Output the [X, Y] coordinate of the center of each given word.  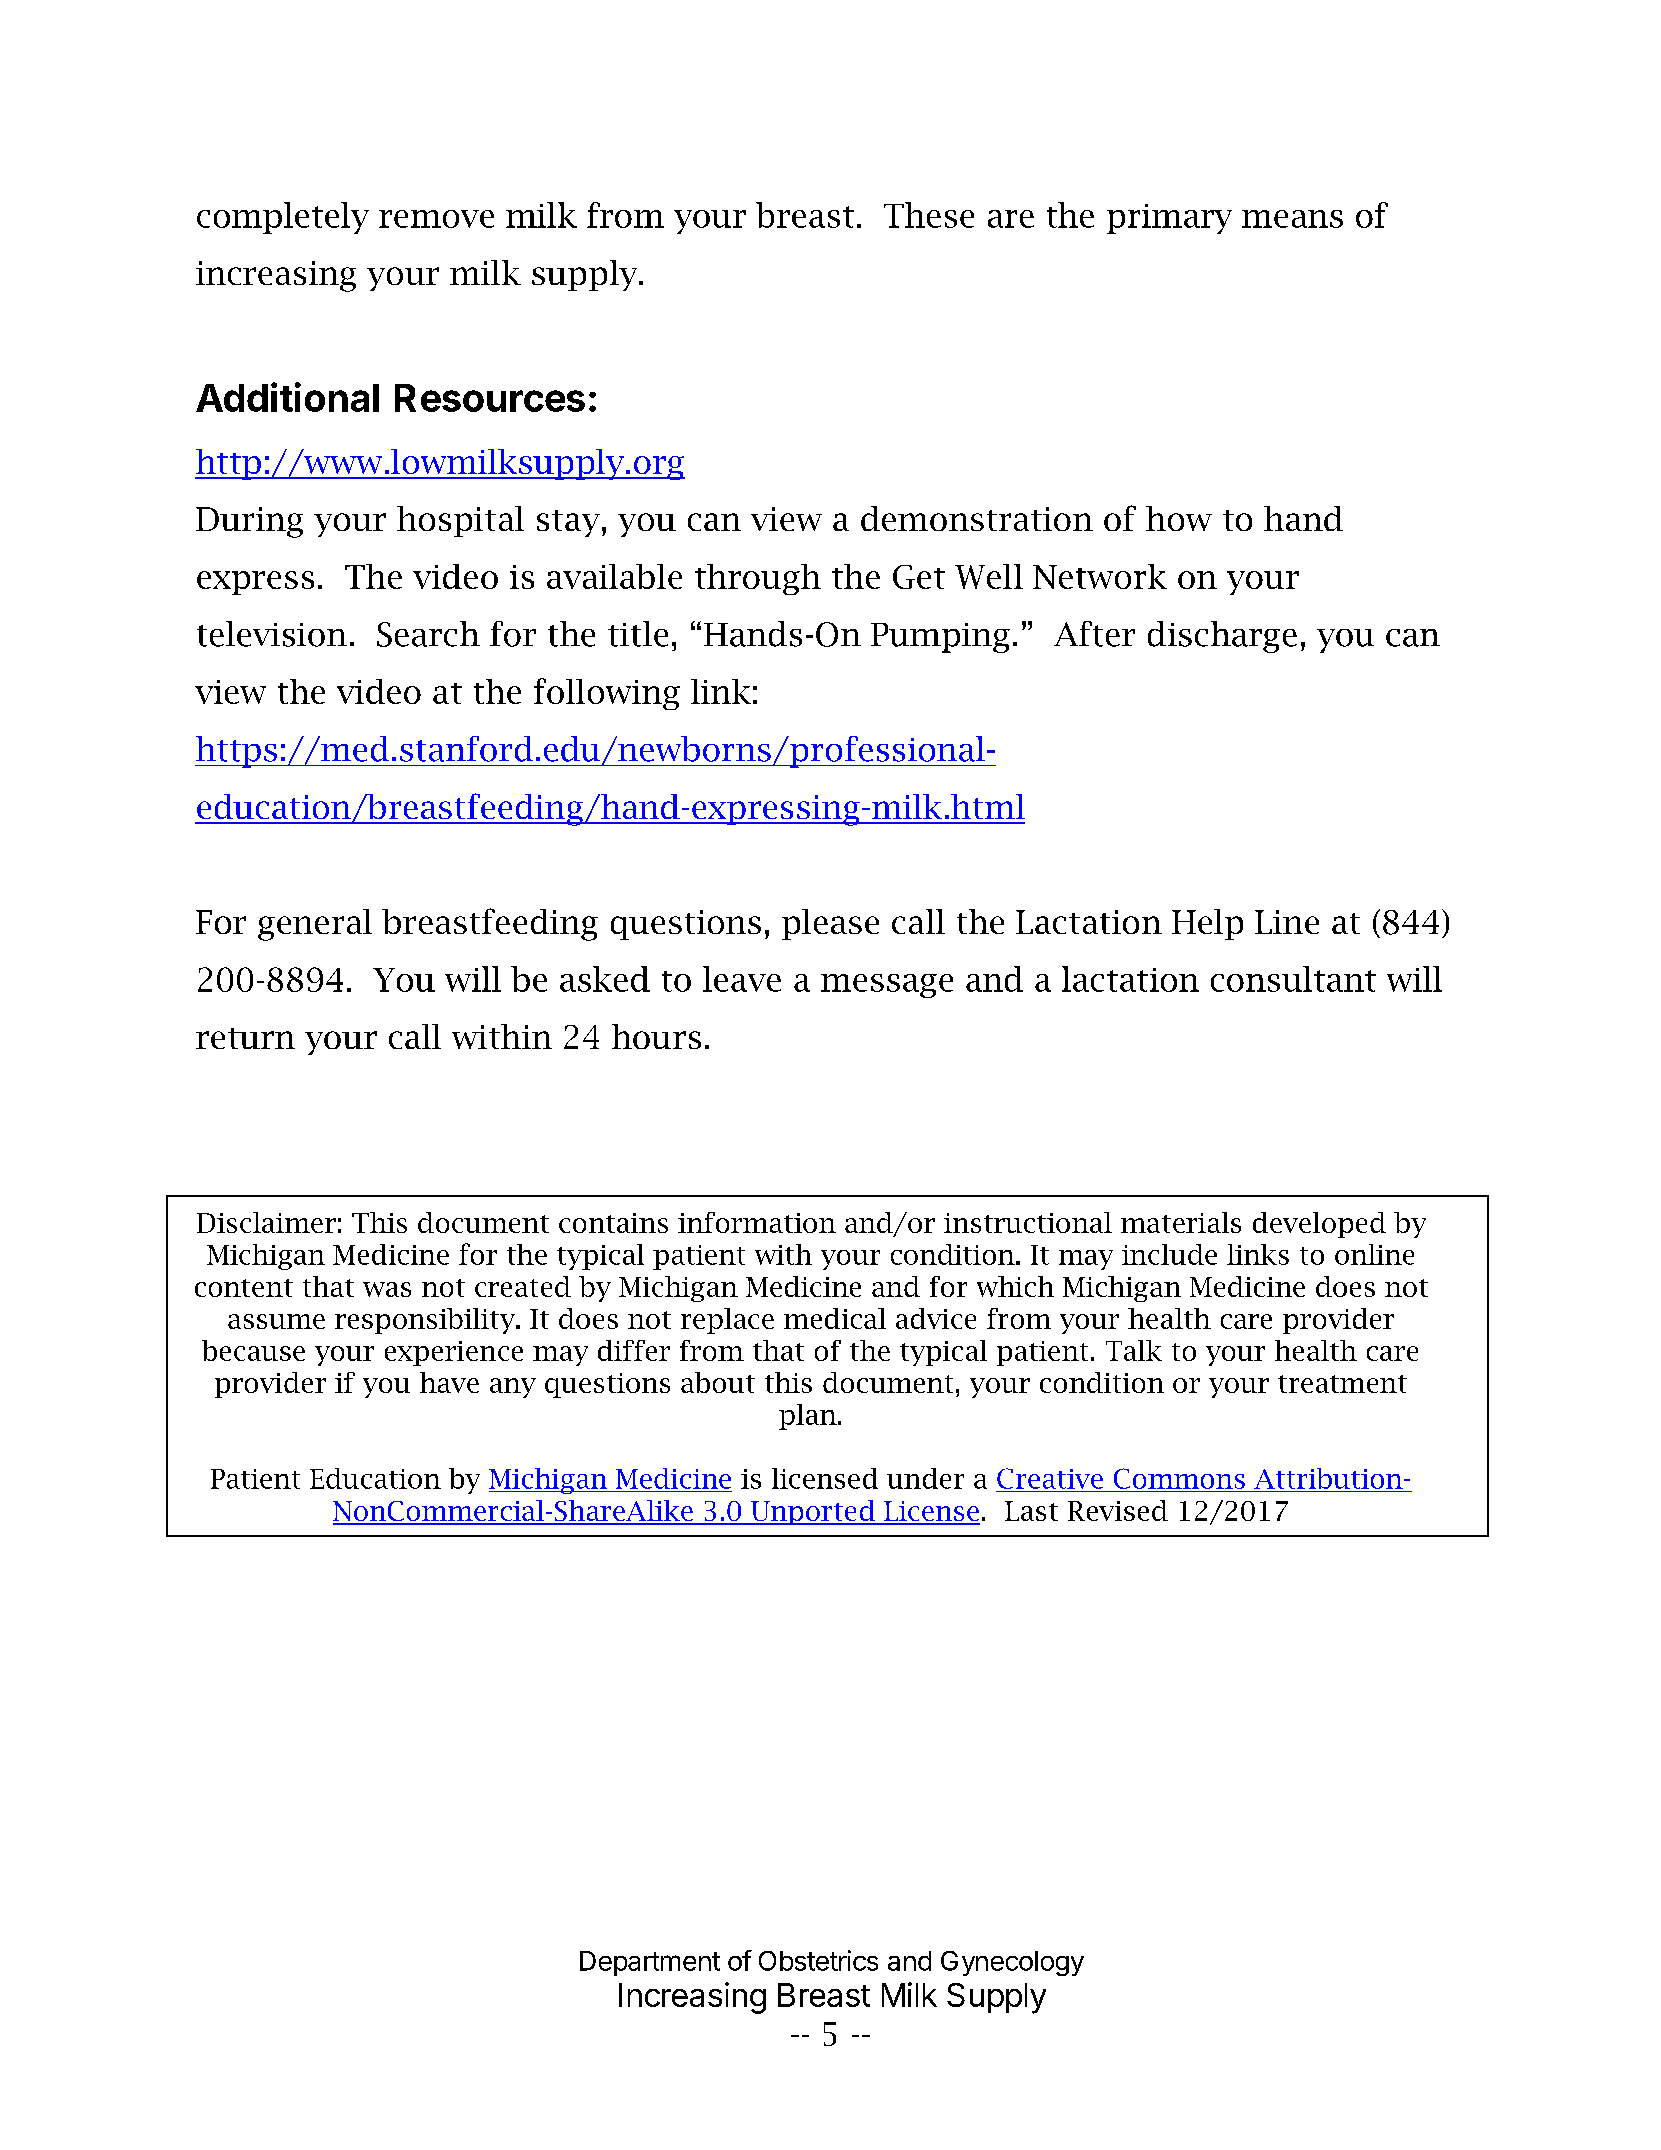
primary [1169, 219]
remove [436, 219]
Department [650, 1963]
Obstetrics [818, 1960]
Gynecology [1012, 1963]
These [929, 215]
